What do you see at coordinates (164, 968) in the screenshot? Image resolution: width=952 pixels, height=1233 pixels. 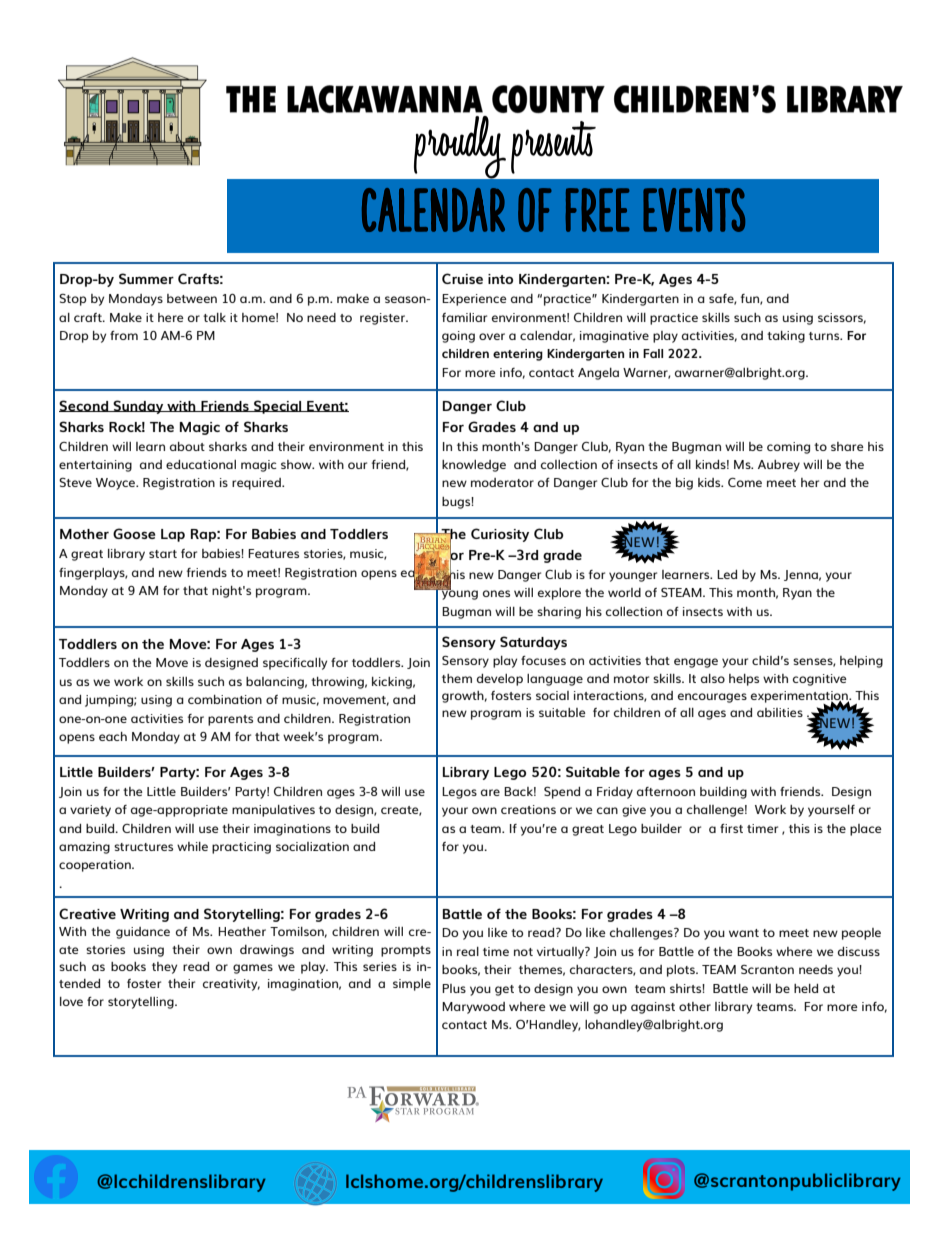 I see `they` at bounding box center [164, 968].
